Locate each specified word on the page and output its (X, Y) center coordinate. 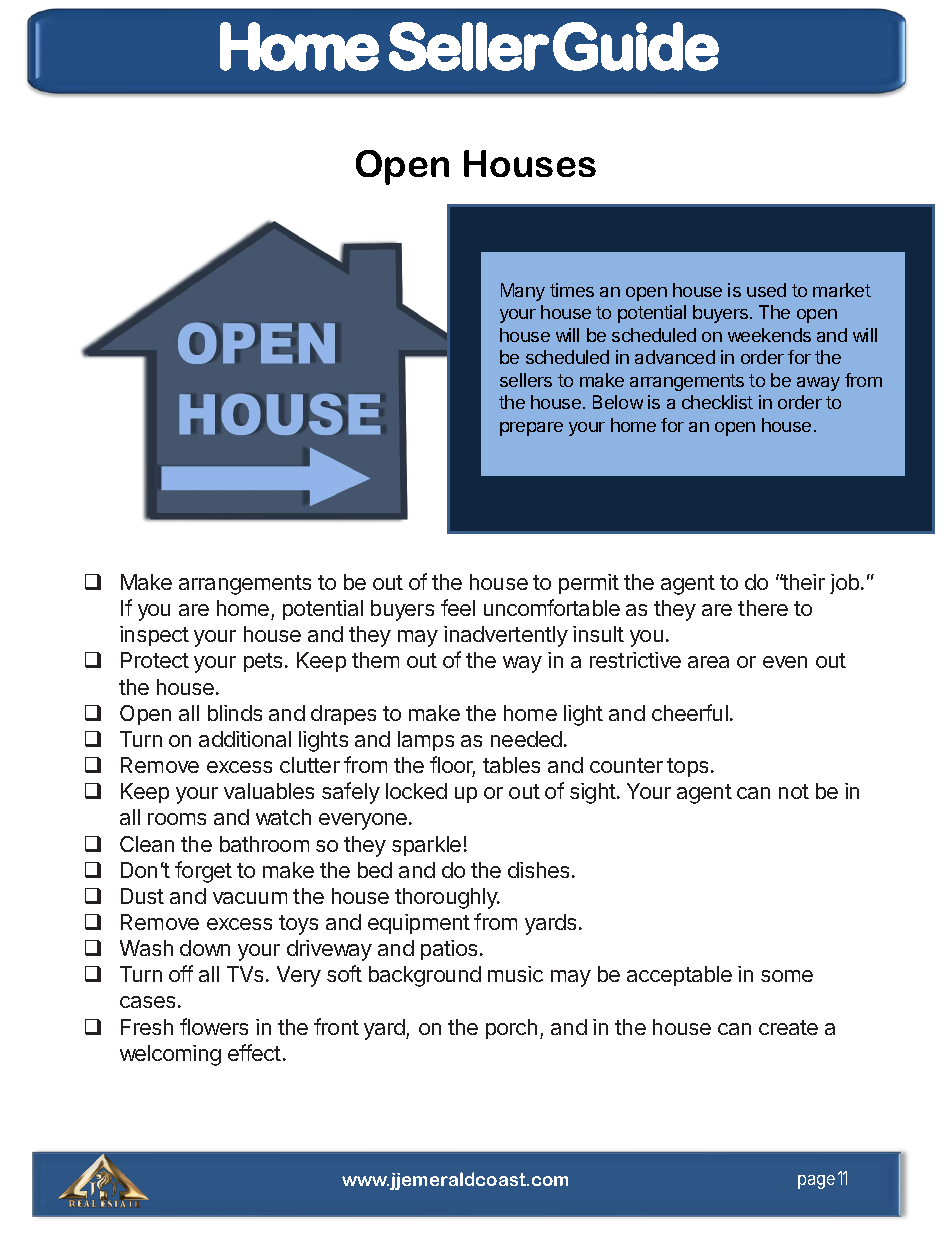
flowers (214, 1026)
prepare (531, 429)
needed (526, 739)
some (787, 976)
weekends (769, 335)
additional (245, 739)
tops (687, 767)
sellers (526, 380)
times (572, 290)
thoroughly (447, 898)
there (763, 608)
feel (458, 607)
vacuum (250, 898)
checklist (717, 402)
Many (523, 292)
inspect (154, 636)
